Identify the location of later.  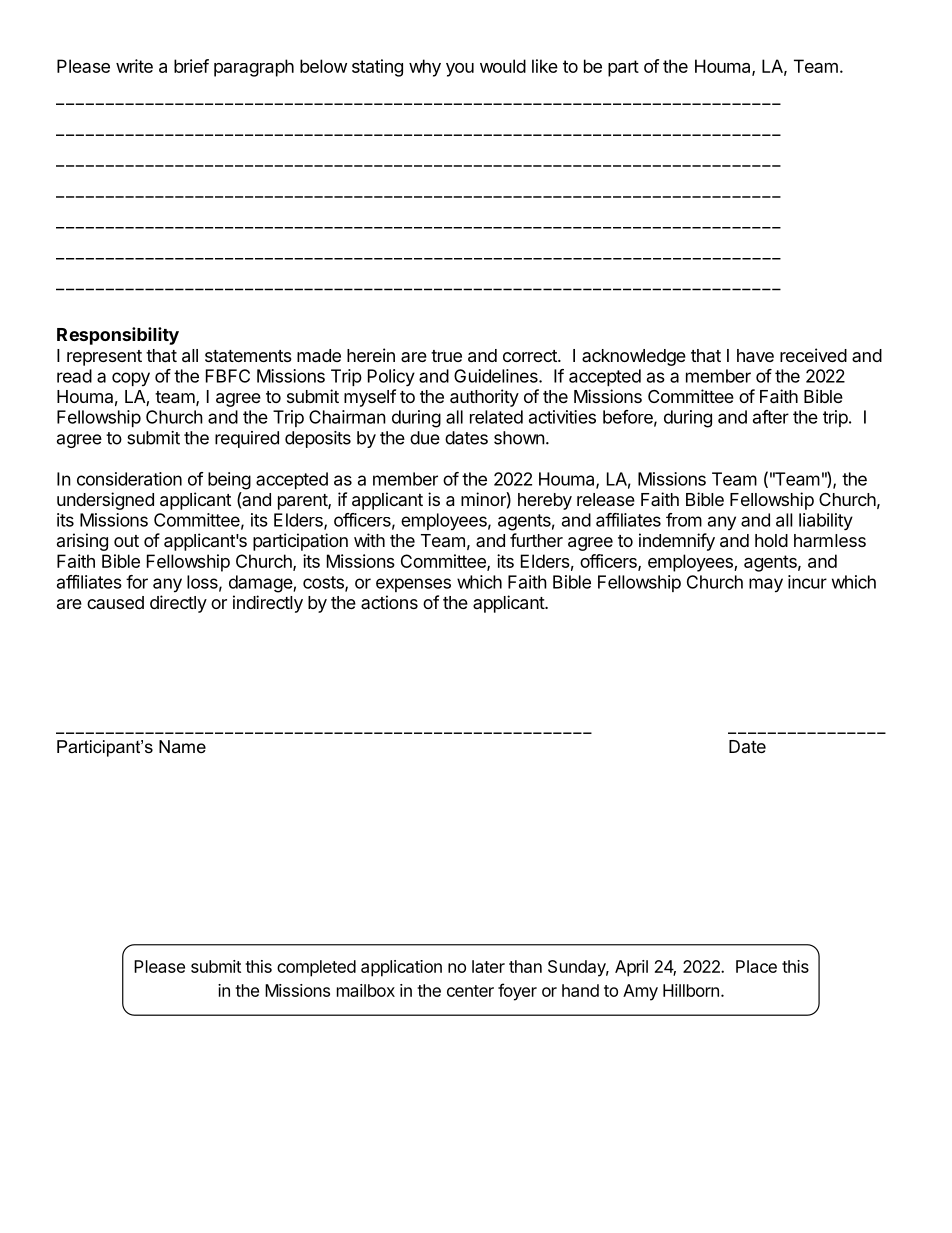
(488, 966).
